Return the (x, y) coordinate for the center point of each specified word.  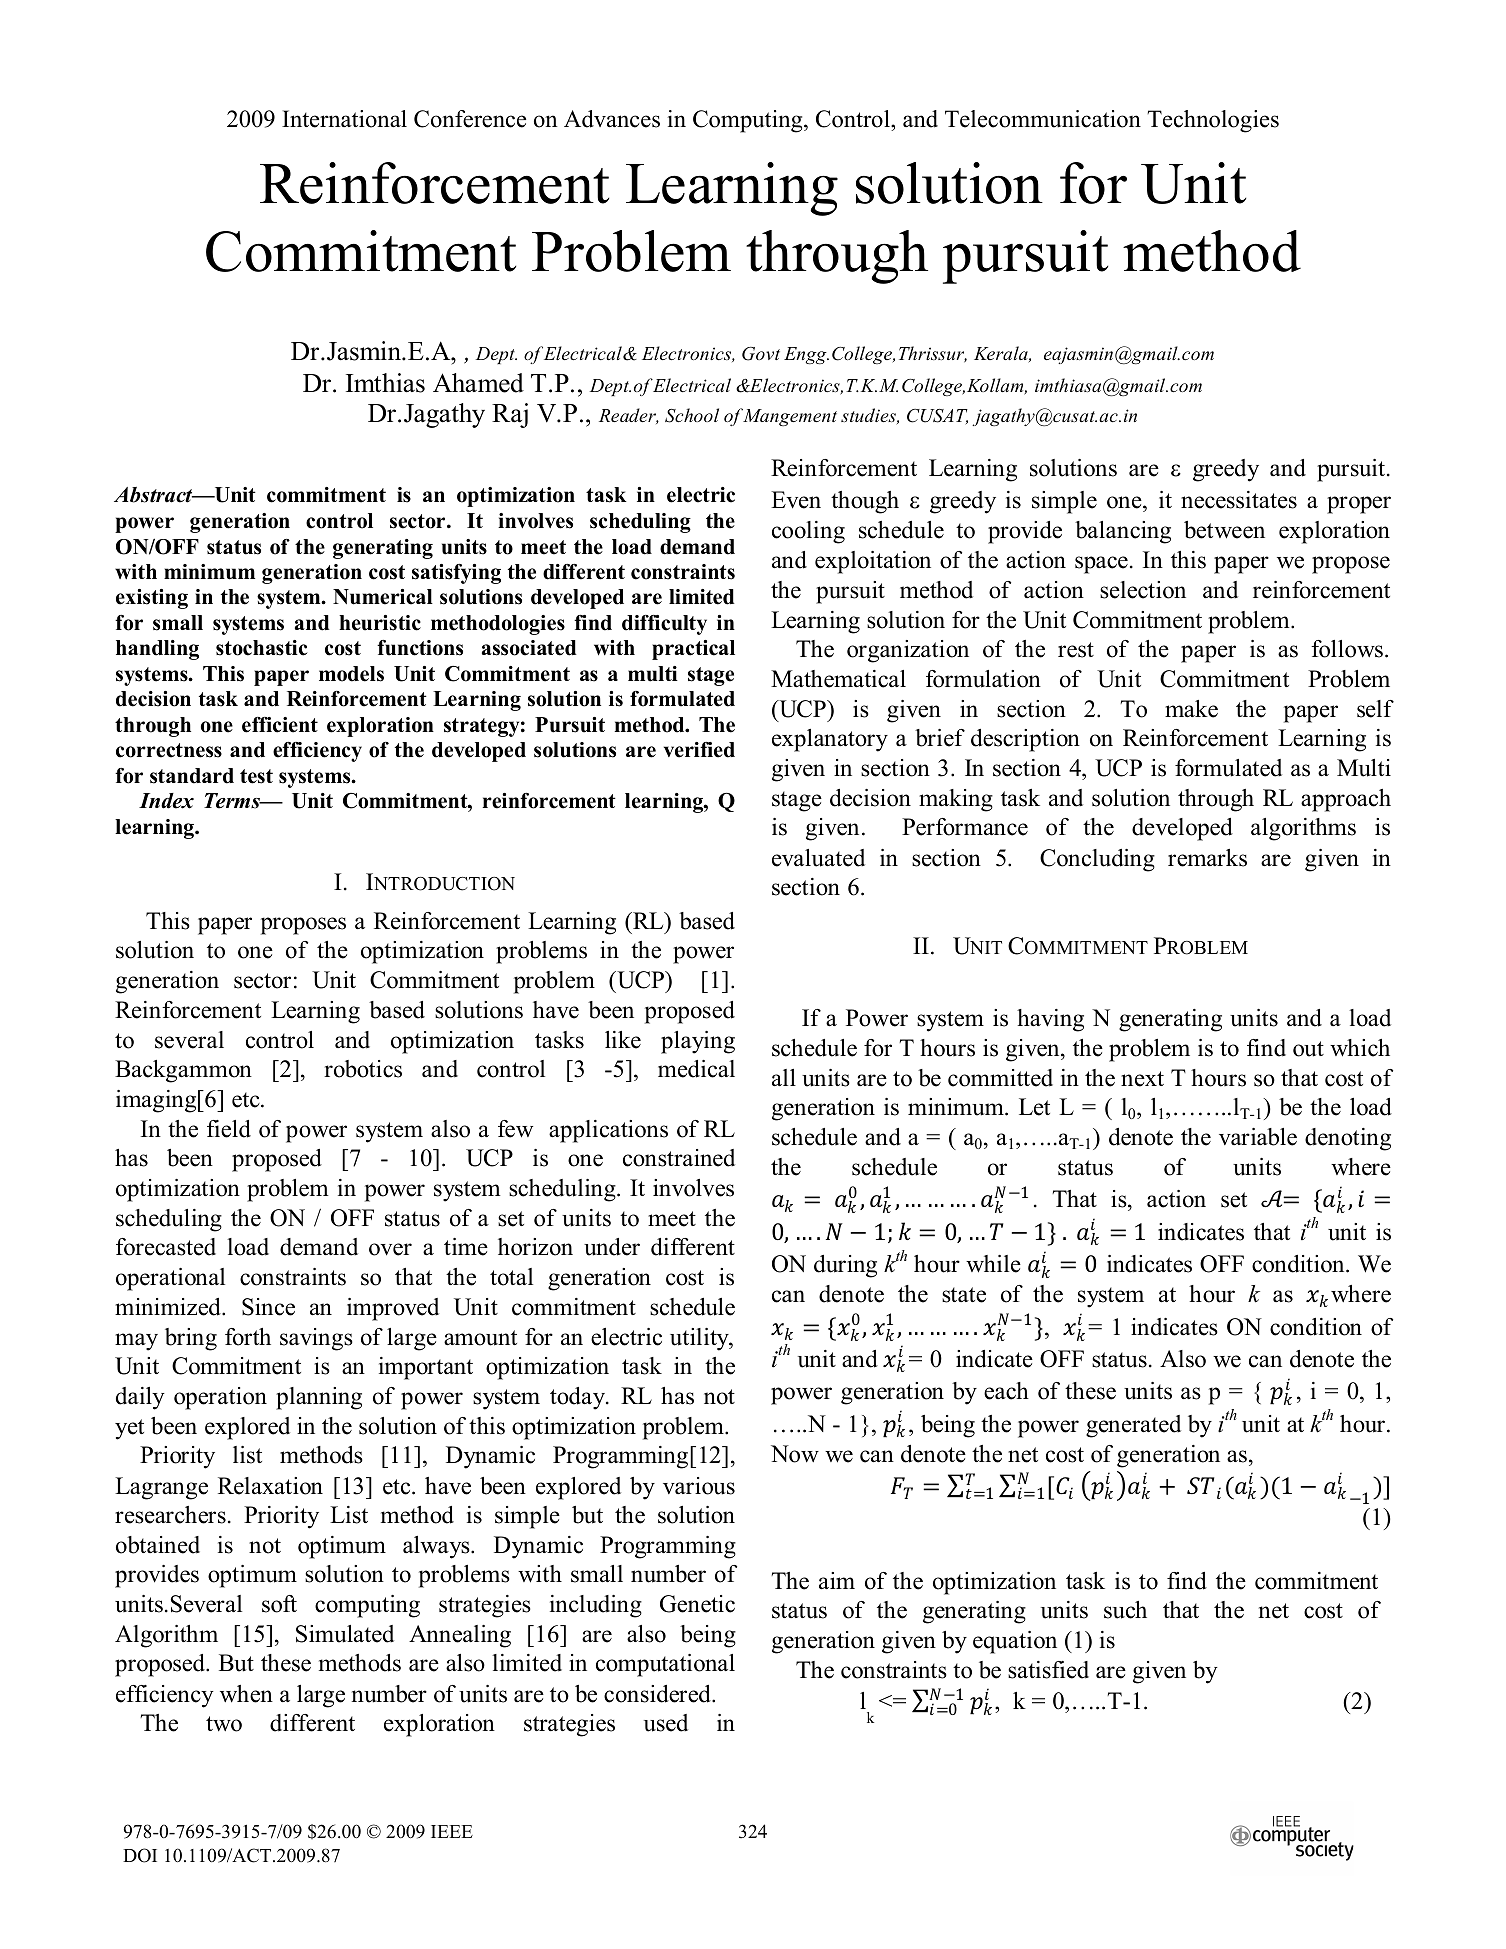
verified (699, 750)
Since (268, 1307)
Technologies (1213, 121)
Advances (612, 119)
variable (1258, 1137)
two (224, 1724)
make (1191, 709)
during (845, 1266)
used (666, 1723)
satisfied (1048, 1670)
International (344, 119)
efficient (280, 725)
